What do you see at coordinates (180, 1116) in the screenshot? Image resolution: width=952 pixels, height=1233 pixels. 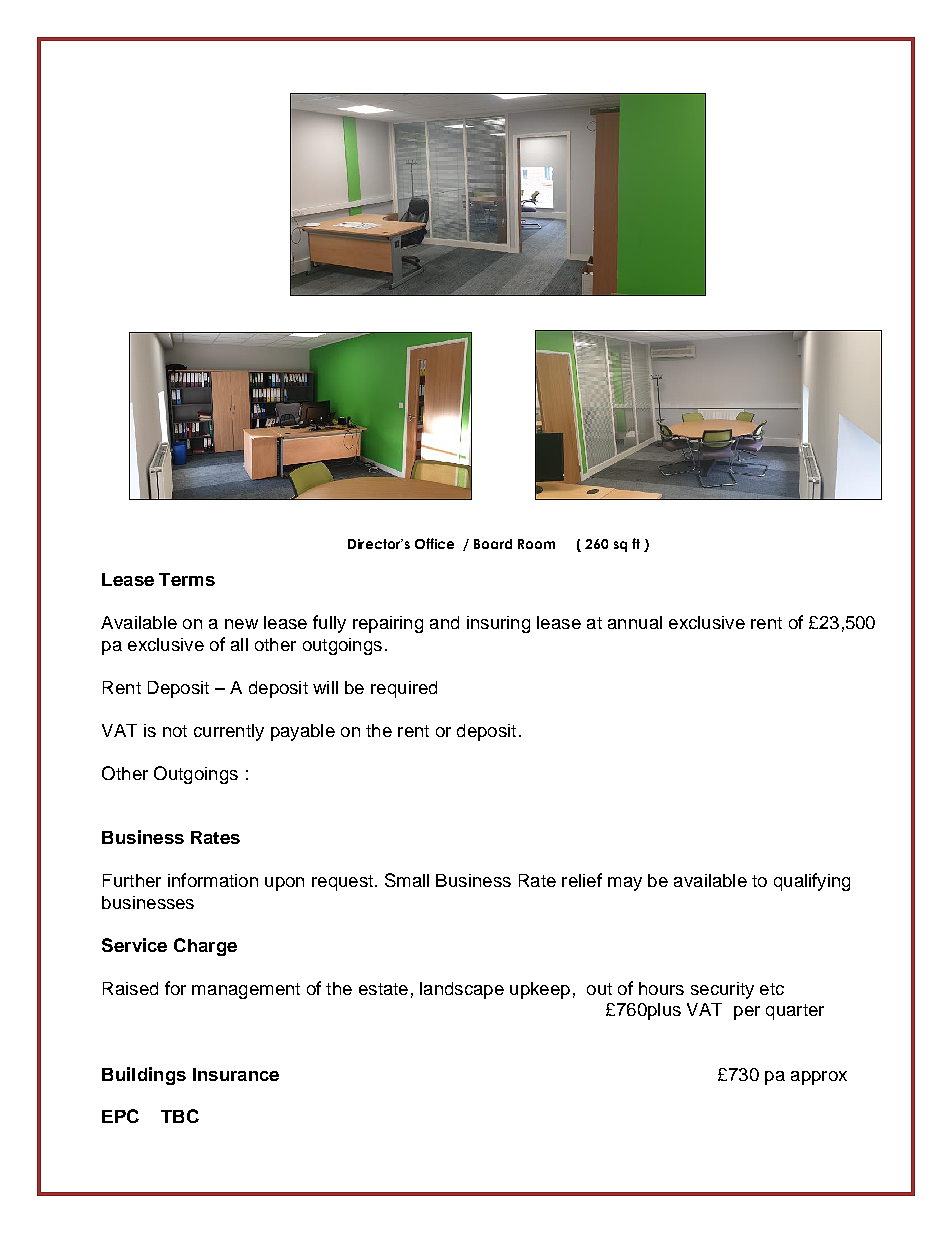 I see `TBC` at bounding box center [180, 1116].
